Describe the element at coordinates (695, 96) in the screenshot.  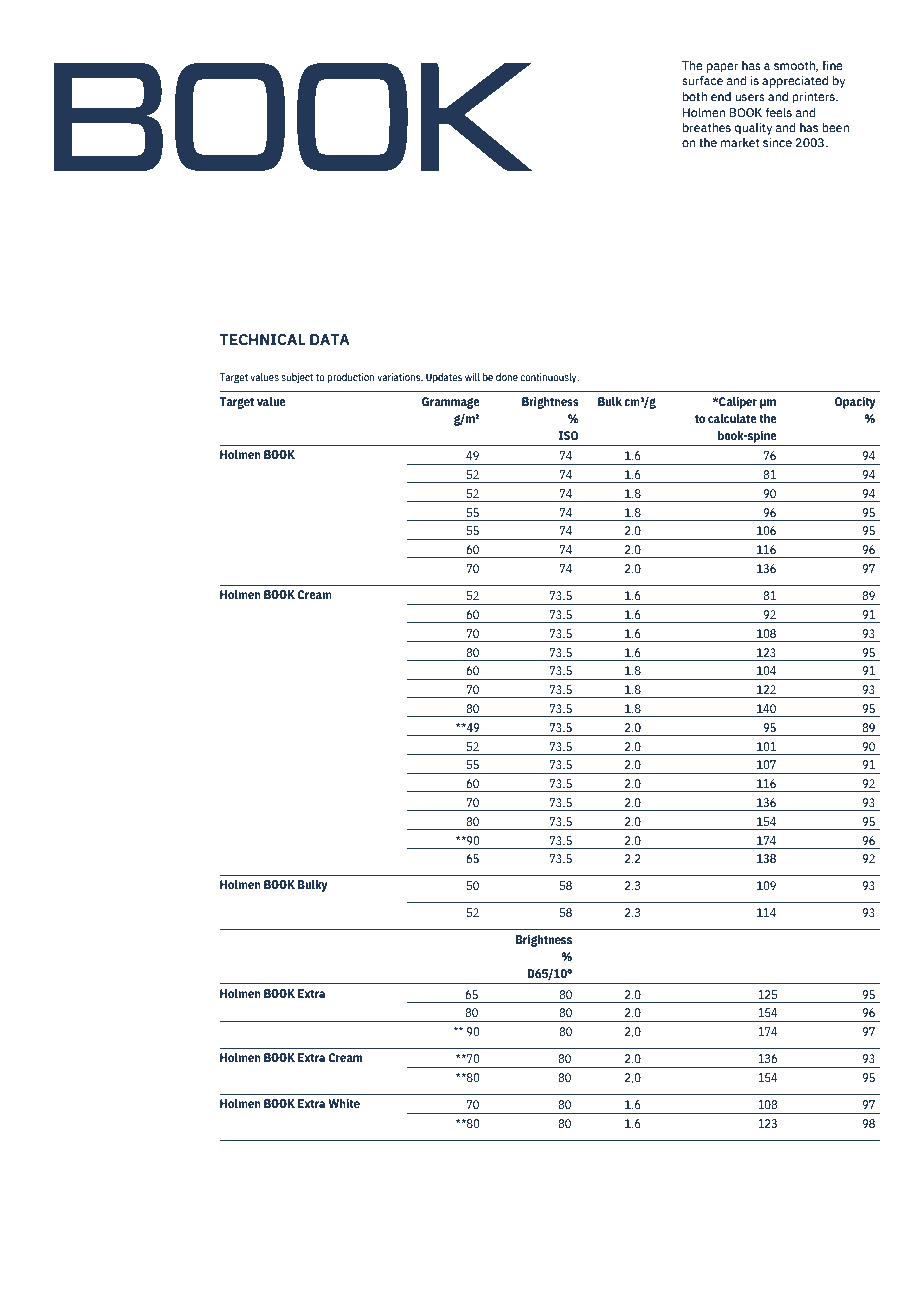
I see `both` at that location.
